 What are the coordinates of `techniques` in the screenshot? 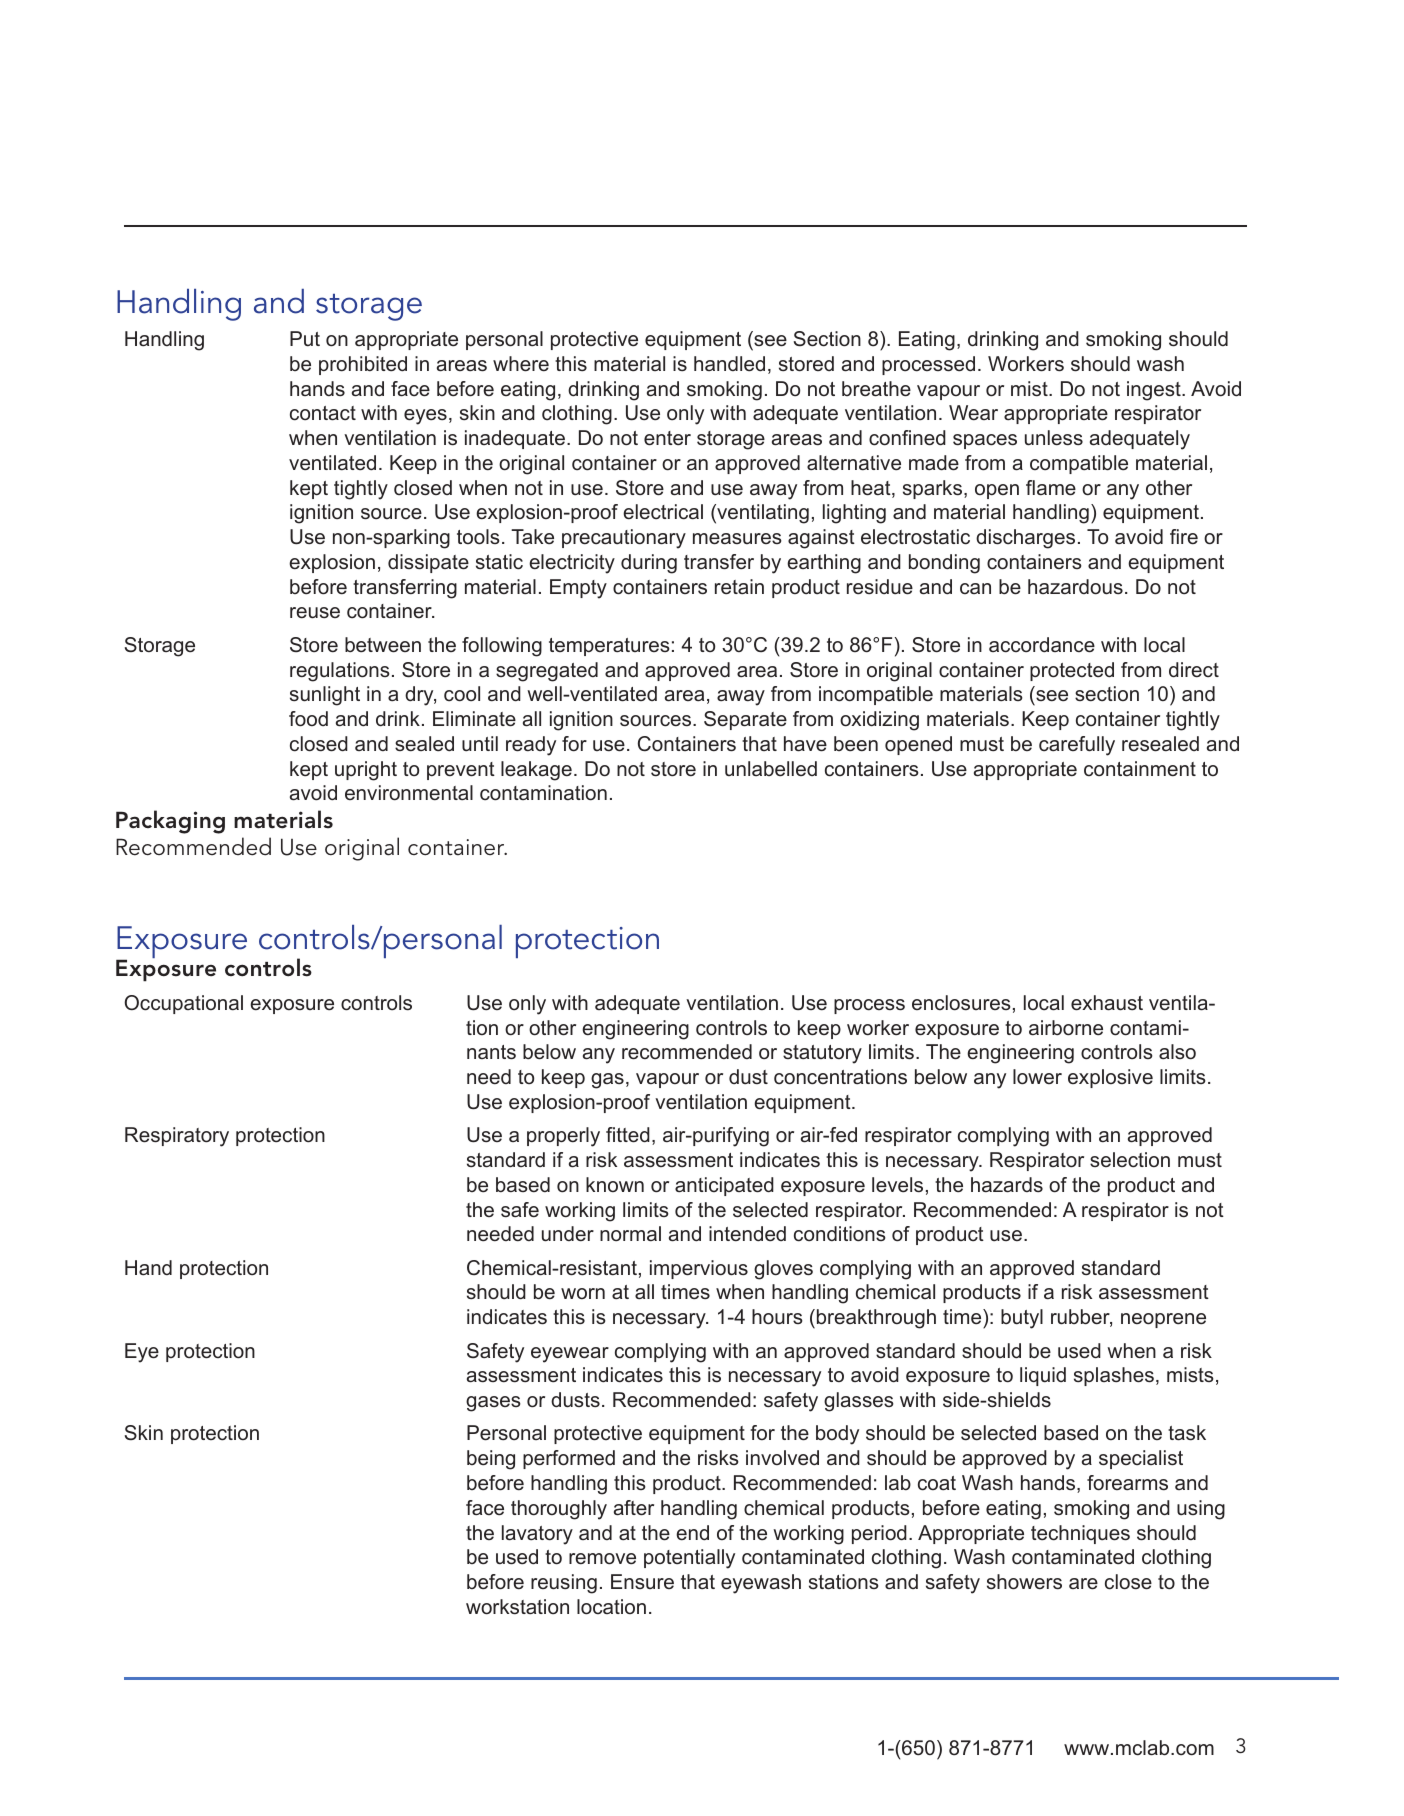 It's located at (1080, 1534).
